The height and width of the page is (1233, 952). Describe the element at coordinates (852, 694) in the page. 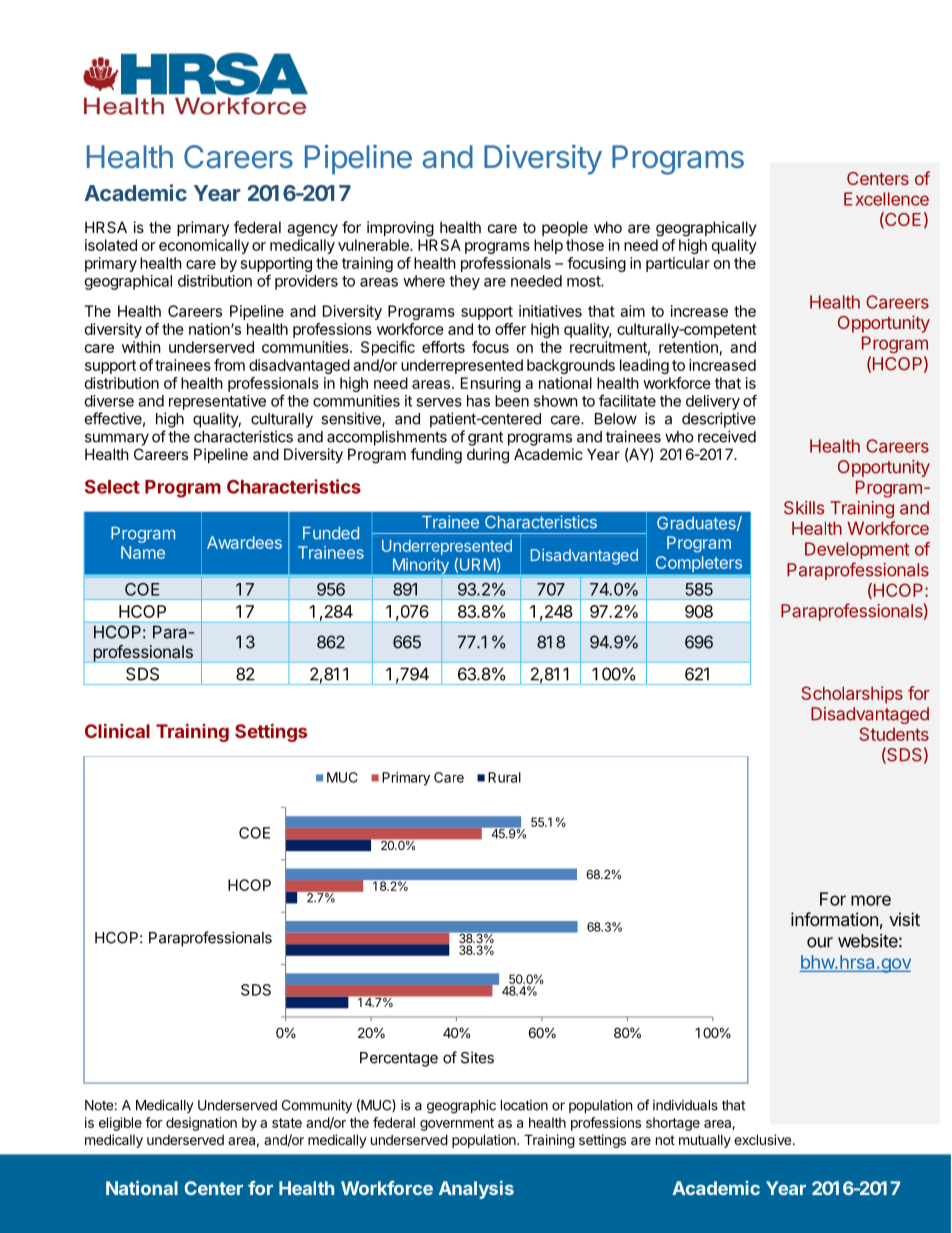

I see `Scholarships` at that location.
